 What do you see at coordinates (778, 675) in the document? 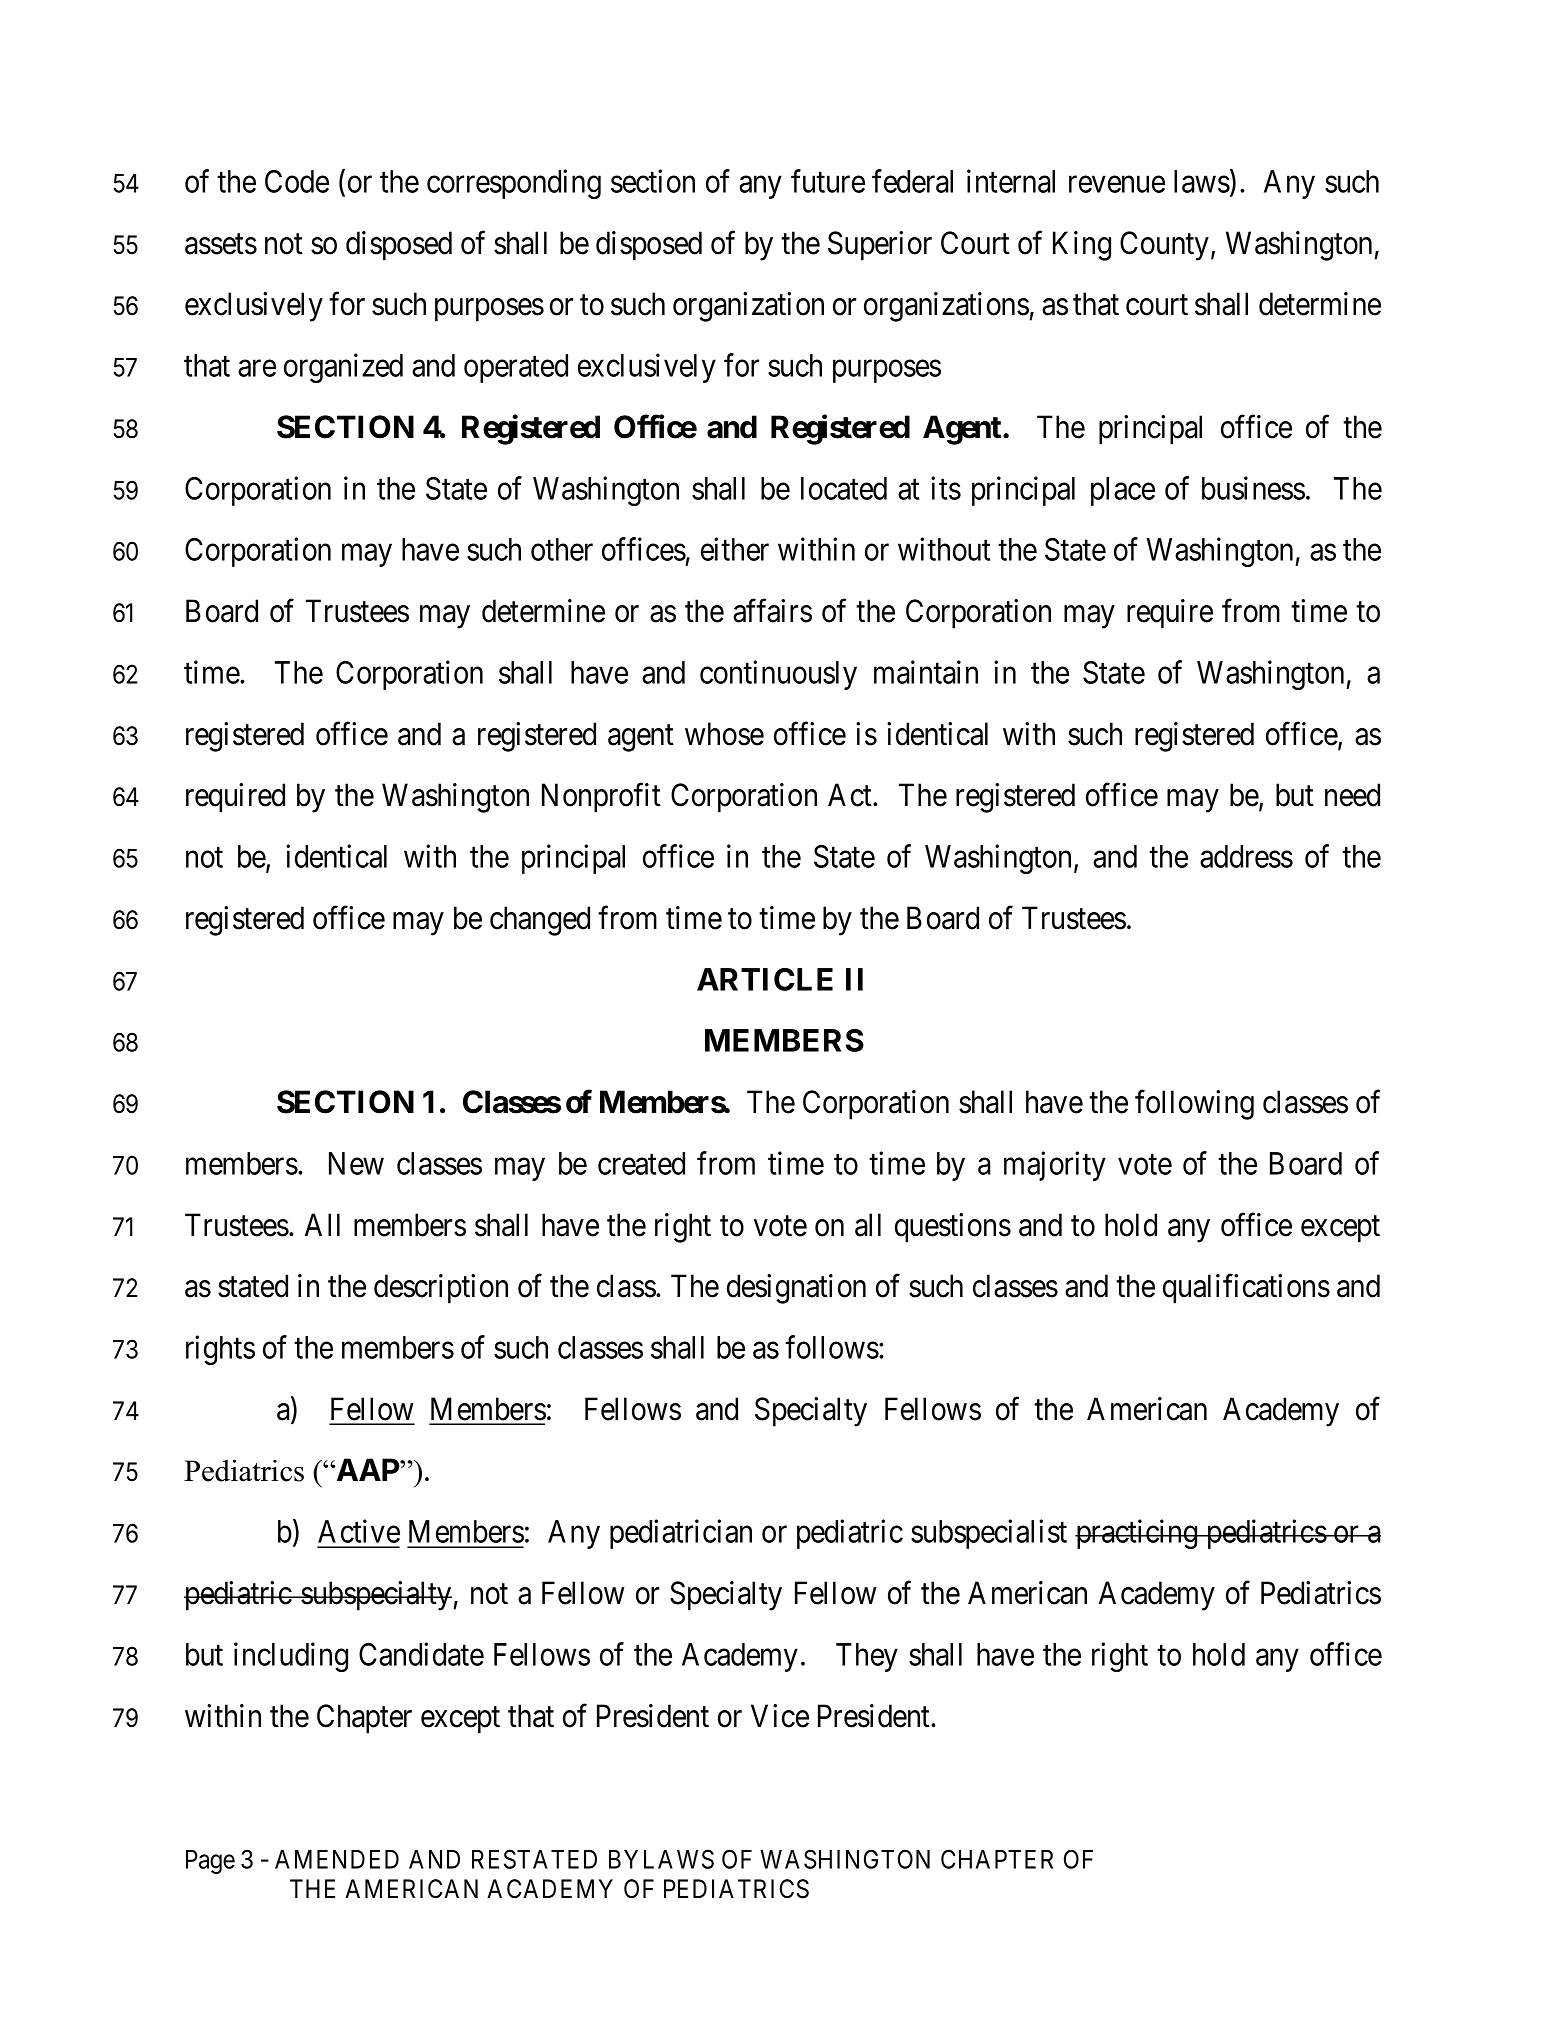
I see `continuously` at bounding box center [778, 675].
